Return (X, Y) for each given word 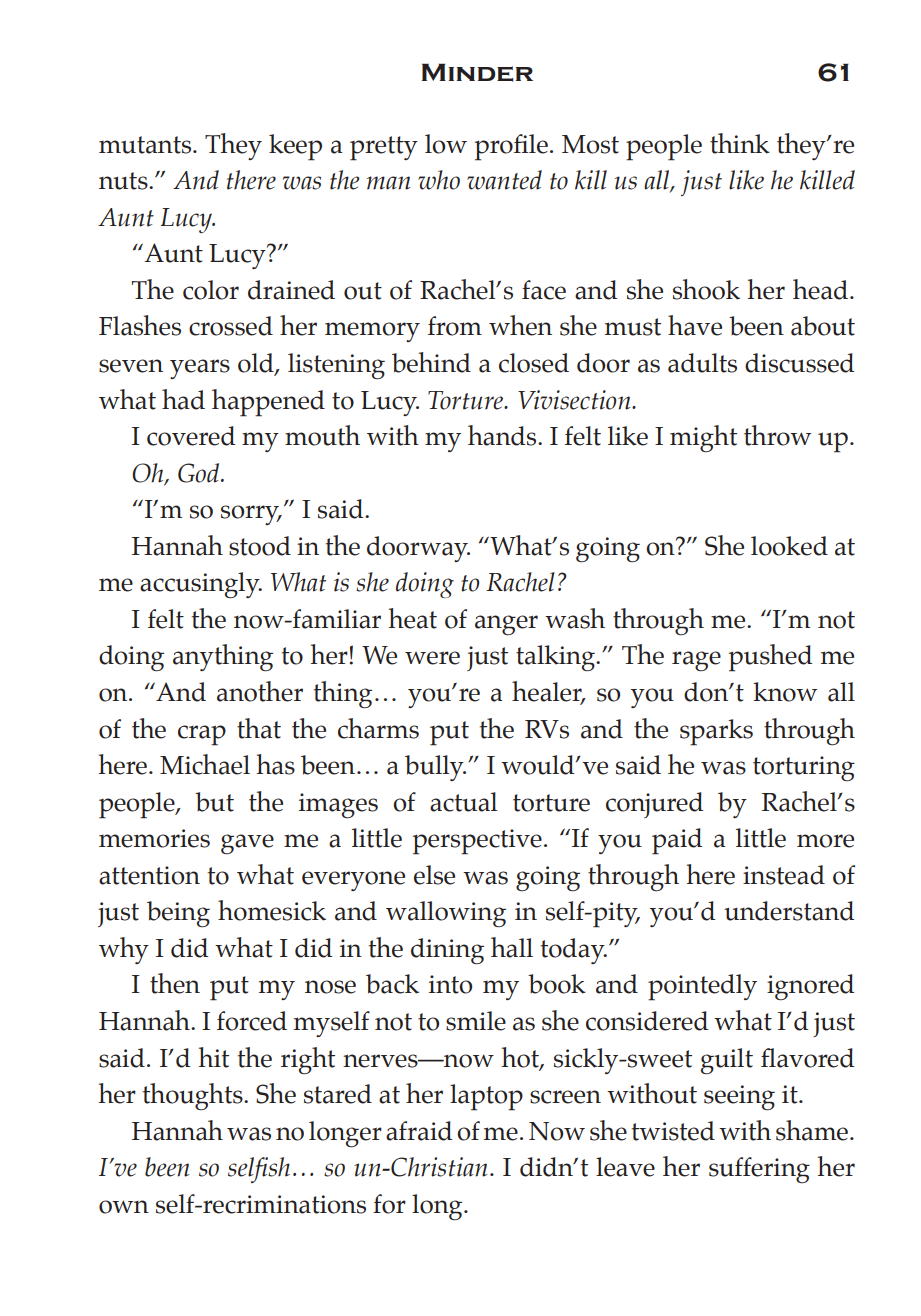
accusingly (201, 585)
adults (702, 363)
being (178, 914)
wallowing (446, 914)
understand (789, 911)
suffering (759, 1170)
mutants (146, 145)
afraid (419, 1131)
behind (431, 362)
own (124, 1207)
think (740, 143)
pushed (770, 658)
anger (506, 625)
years (200, 369)
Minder (477, 72)
